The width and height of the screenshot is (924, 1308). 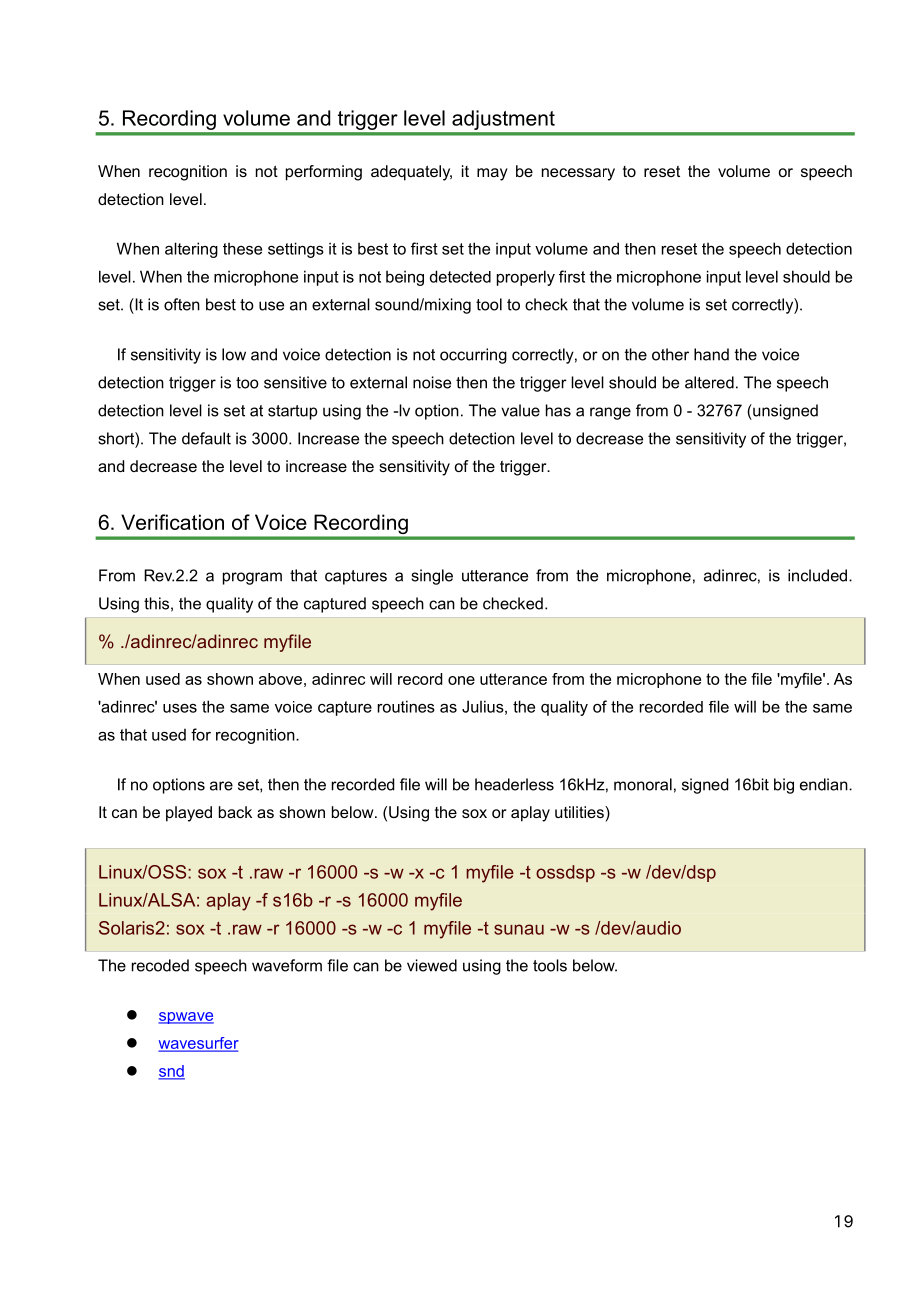 I want to click on utilities, so click(x=580, y=812).
